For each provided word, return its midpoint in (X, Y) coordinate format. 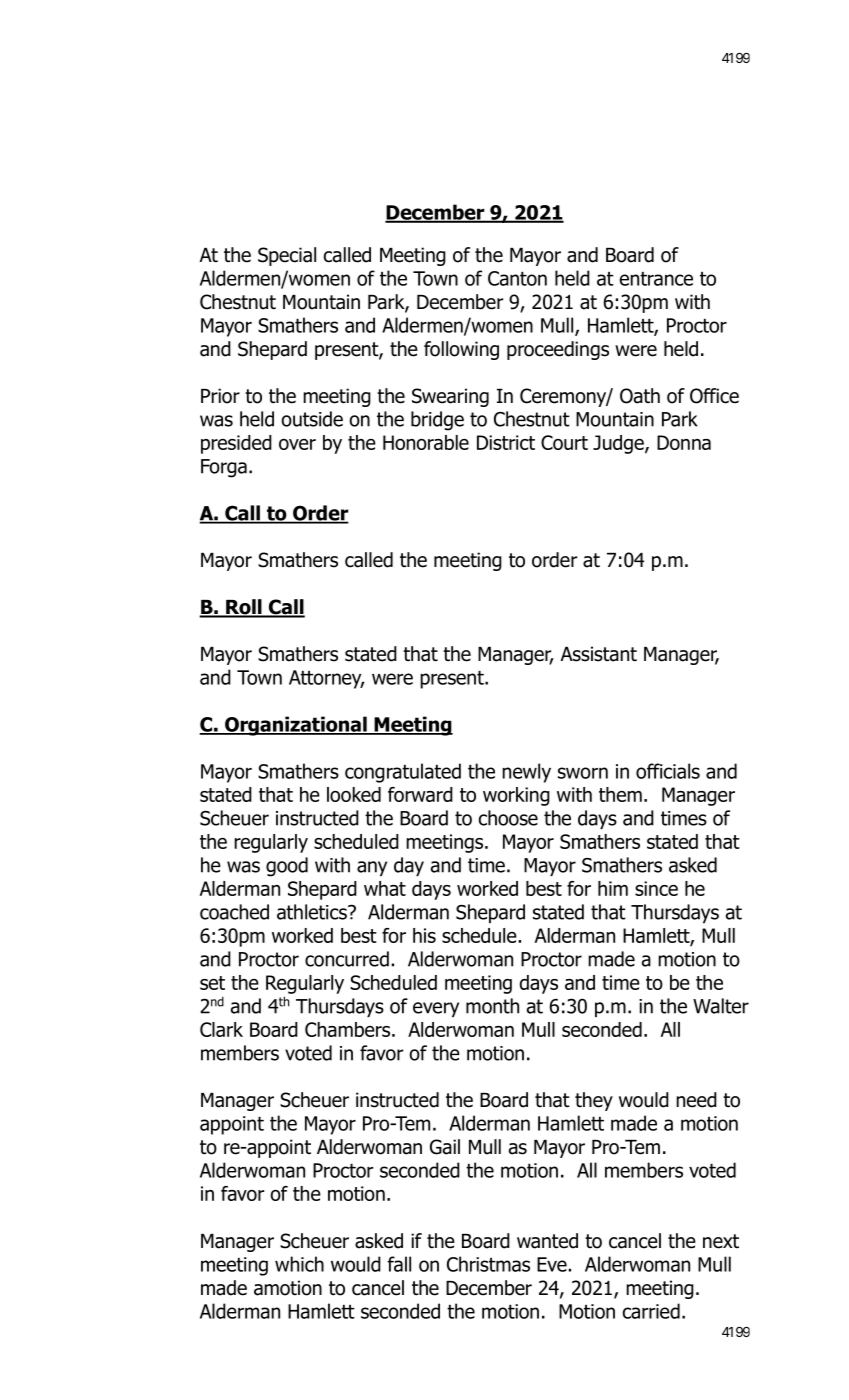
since (656, 888)
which (299, 1264)
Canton (517, 278)
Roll (244, 608)
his (424, 935)
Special (287, 256)
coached (234, 912)
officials (668, 771)
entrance (656, 278)
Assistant (599, 654)
